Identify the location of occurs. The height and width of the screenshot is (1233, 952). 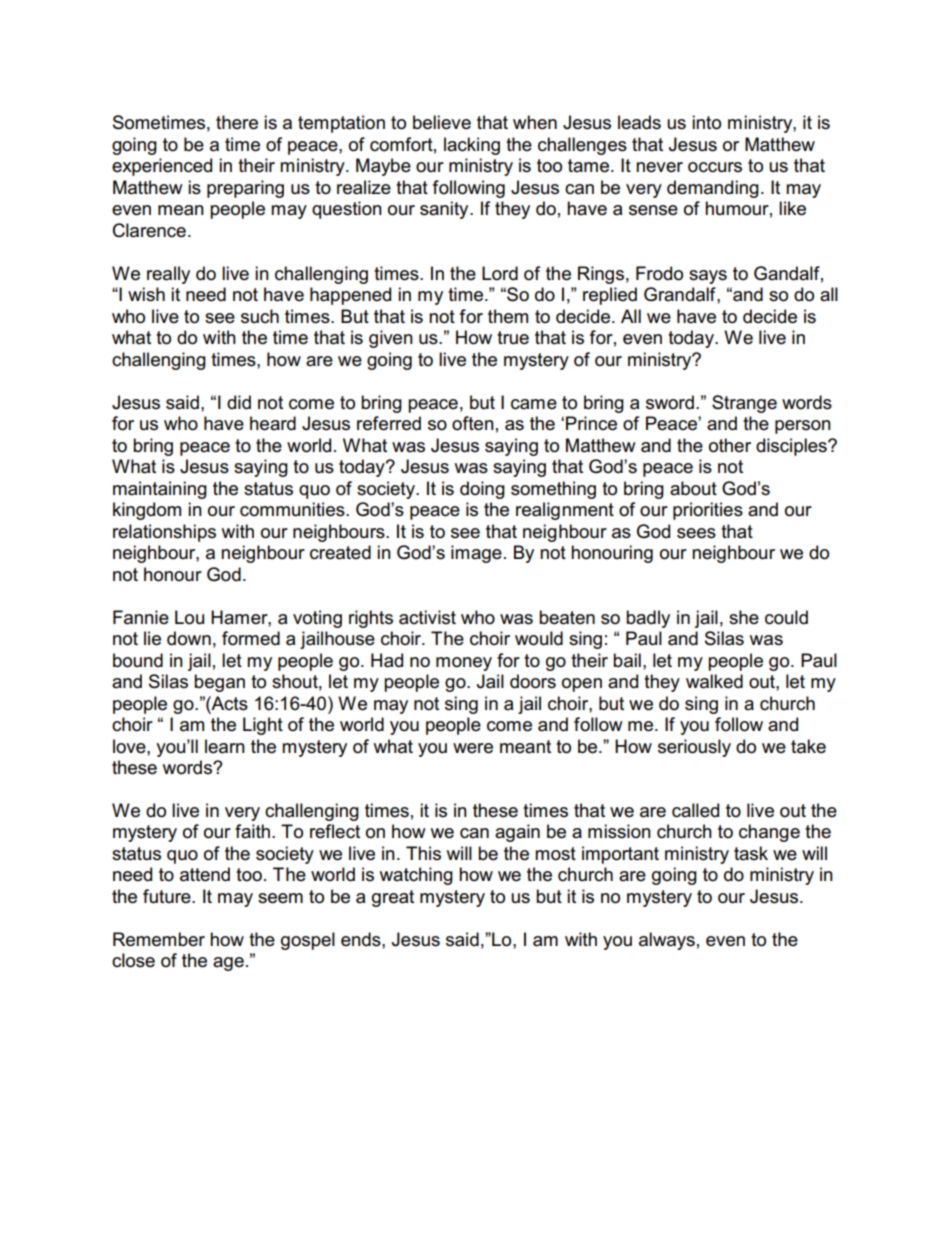
(715, 167).
